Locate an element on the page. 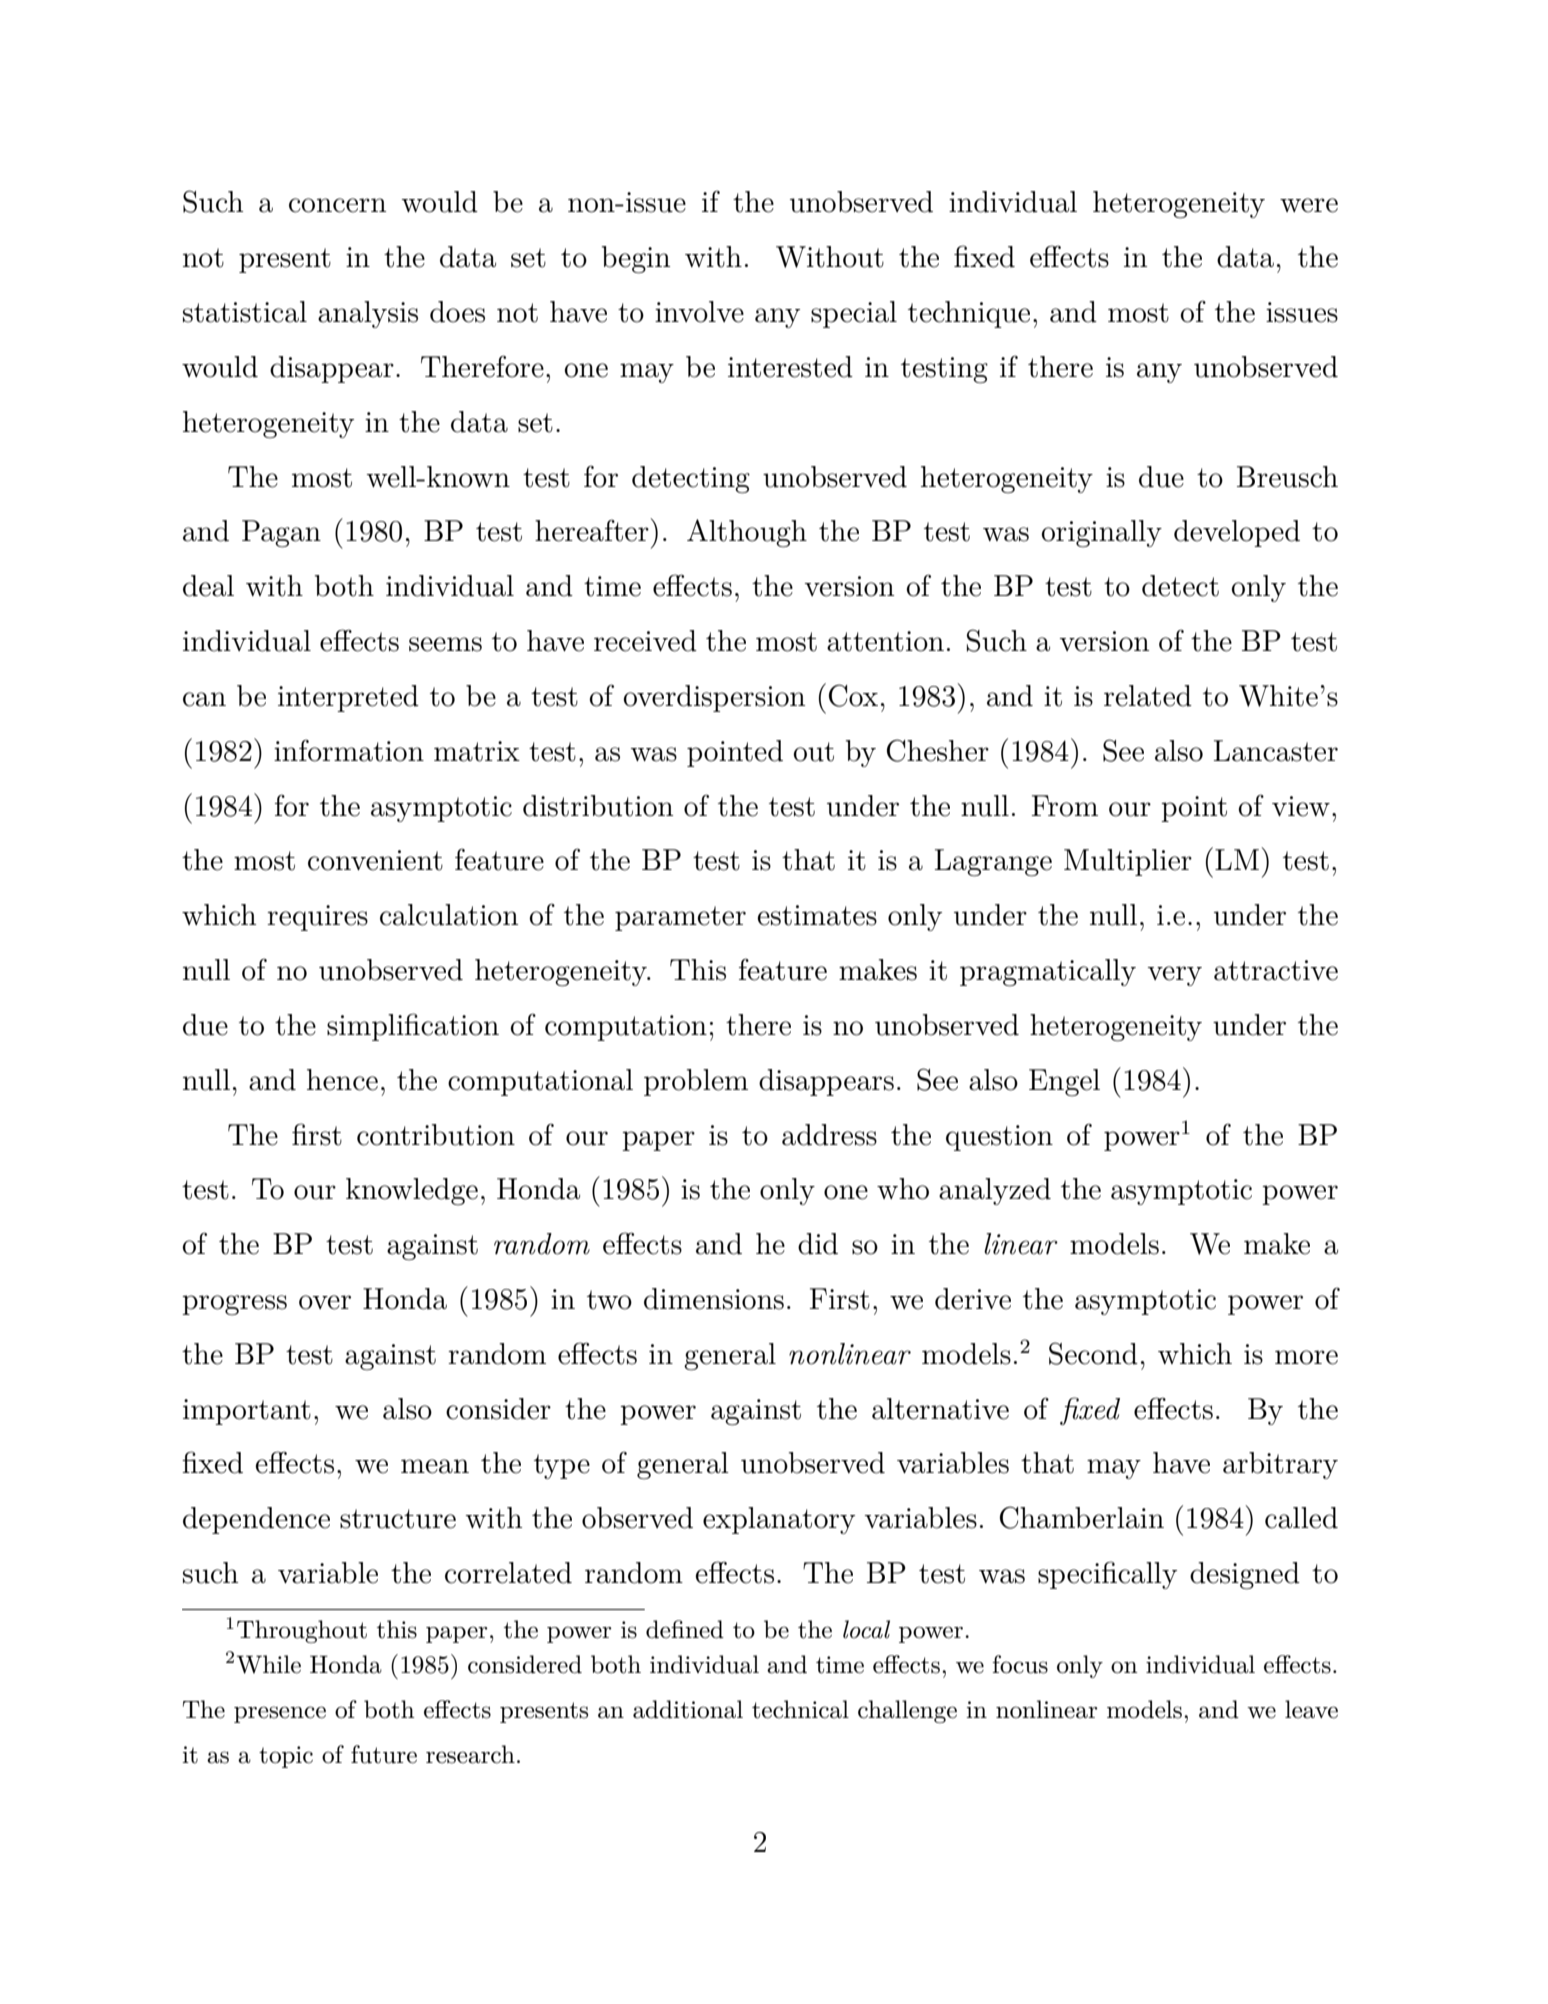 The height and width of the document is (2004, 1548). estimates is located at coordinates (817, 915).
